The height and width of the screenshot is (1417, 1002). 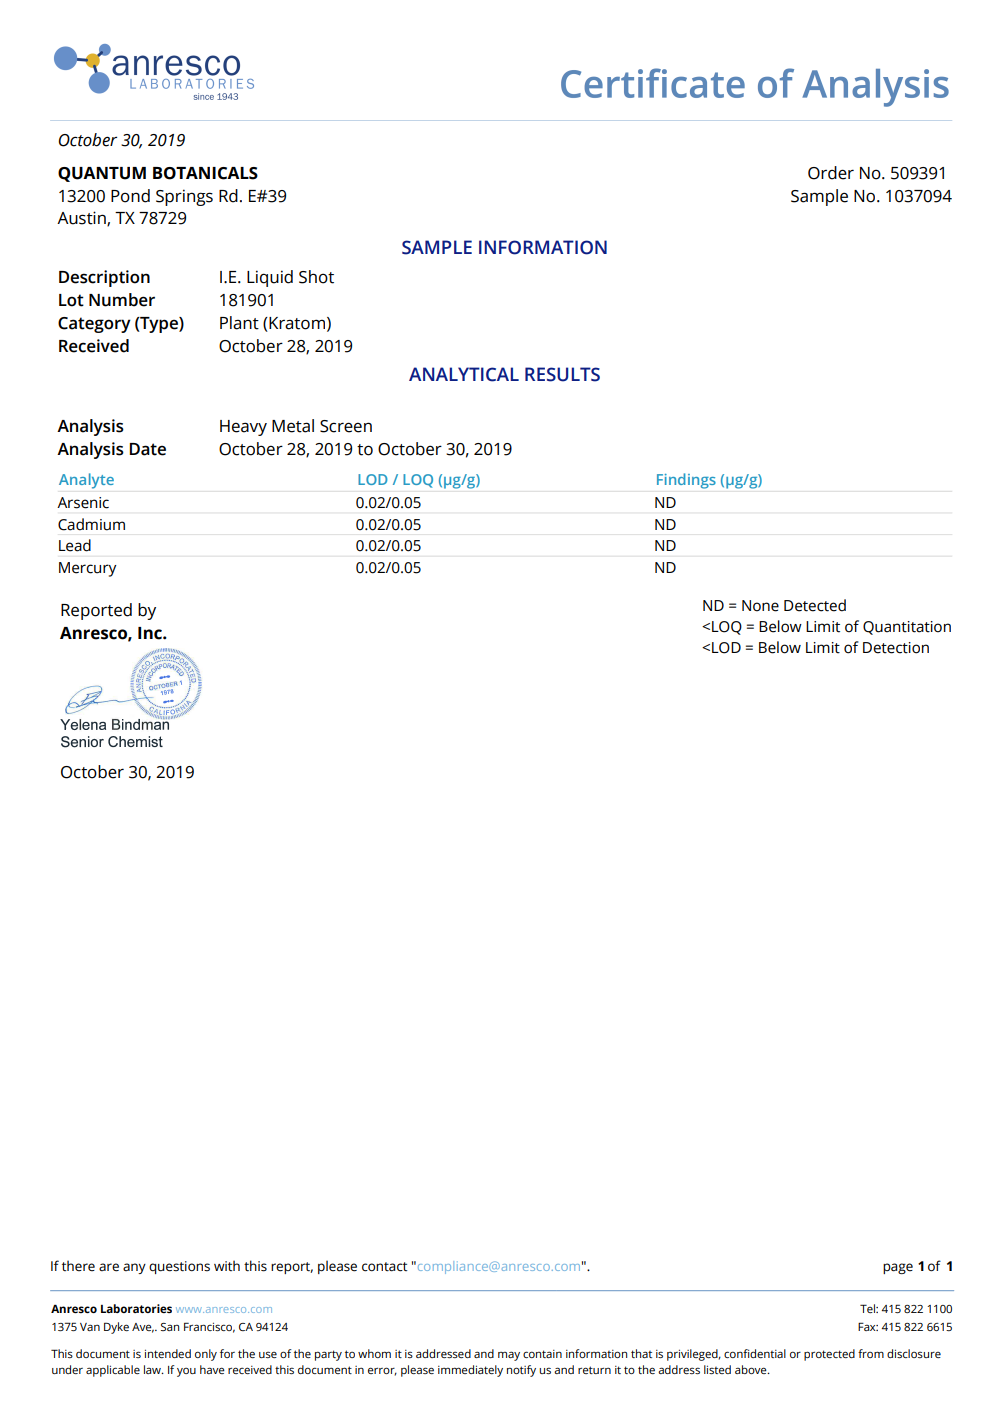 What do you see at coordinates (384, 1267) in the screenshot?
I see `contact` at bounding box center [384, 1267].
